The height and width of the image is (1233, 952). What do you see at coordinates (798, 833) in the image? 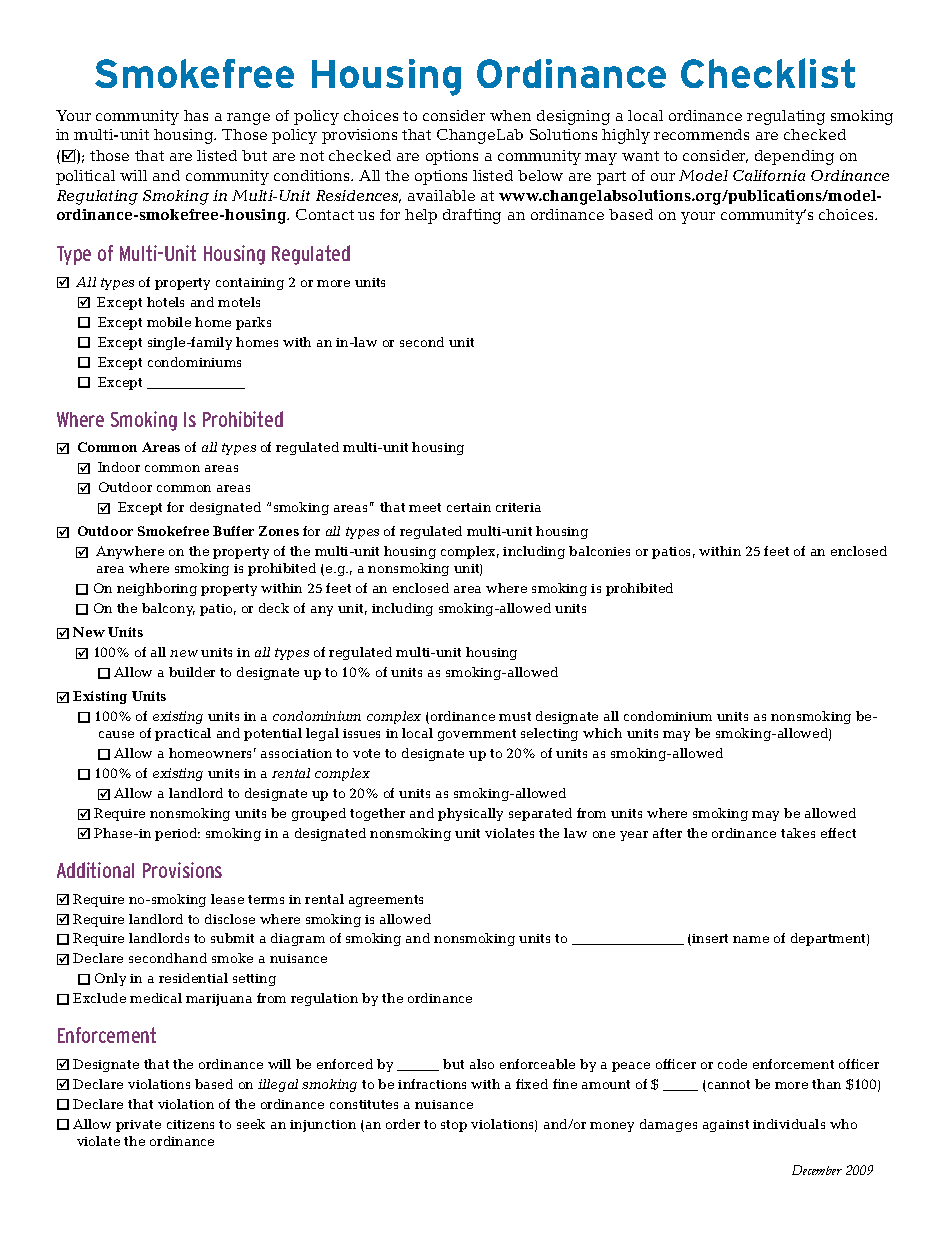
I see `takes` at bounding box center [798, 833].
